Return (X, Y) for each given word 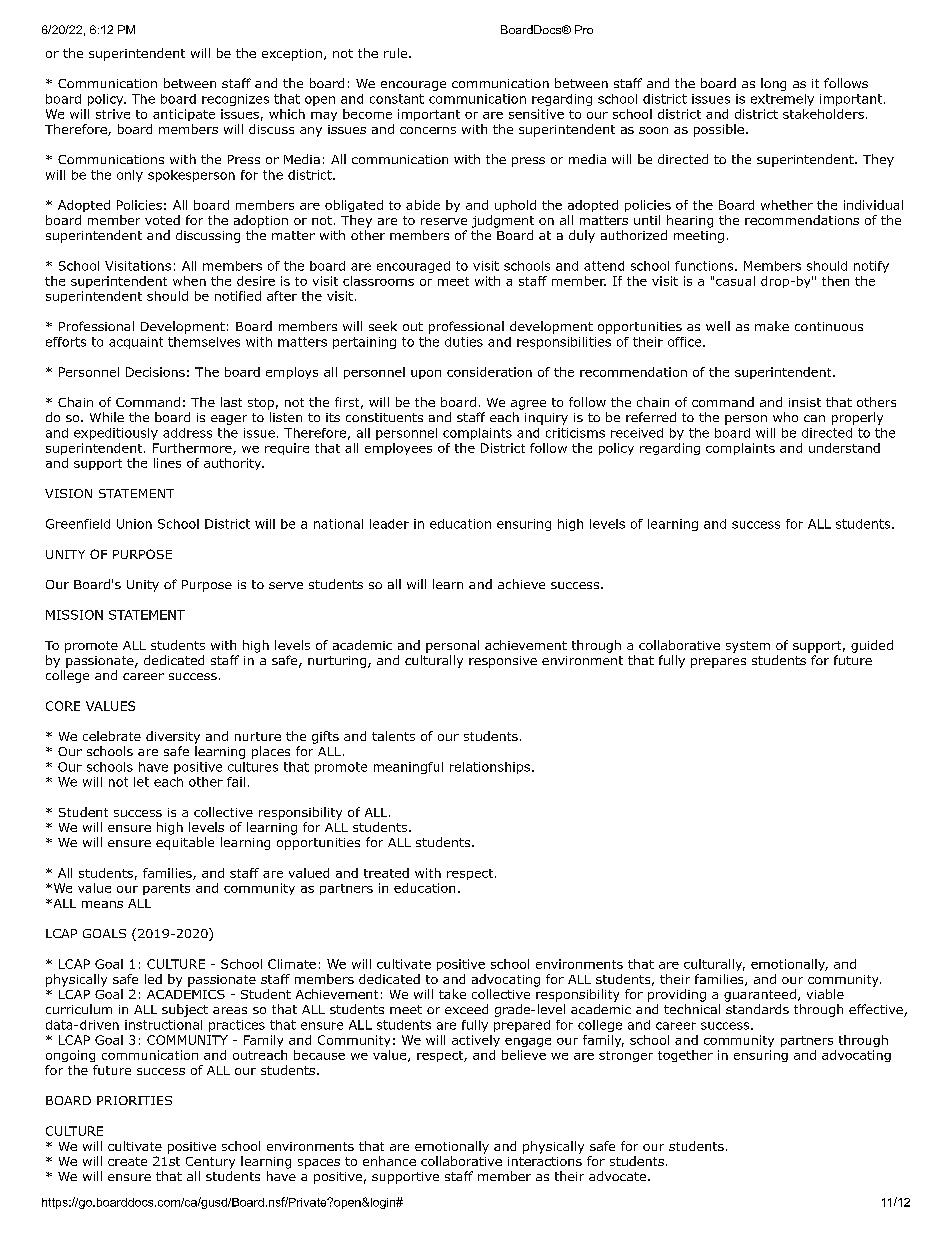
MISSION (74, 615)
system (748, 647)
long (773, 84)
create (127, 1161)
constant (397, 99)
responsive (503, 662)
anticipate (184, 115)
